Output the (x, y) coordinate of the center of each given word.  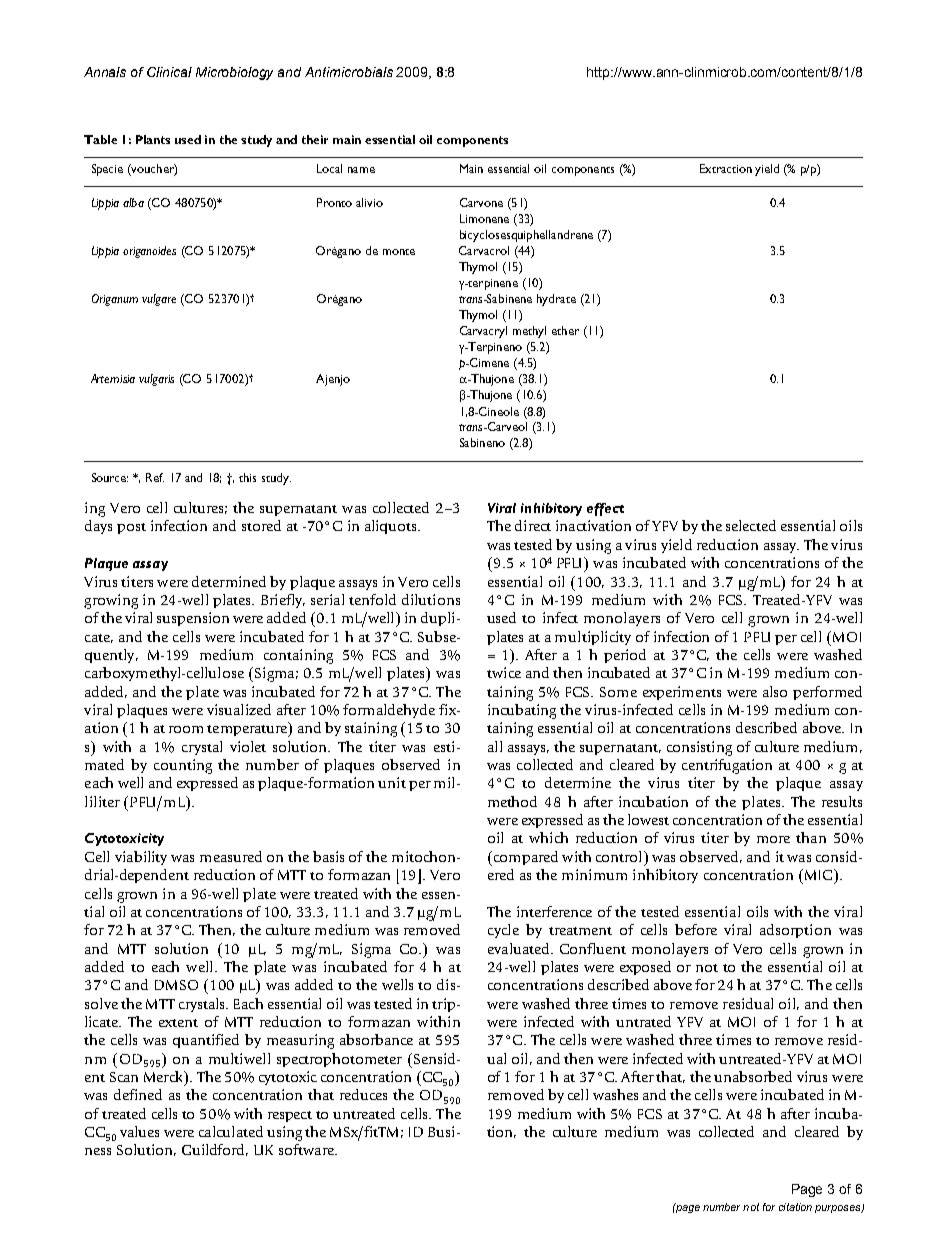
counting (183, 766)
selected (751, 525)
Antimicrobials (349, 72)
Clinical (169, 72)
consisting (699, 748)
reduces (363, 1094)
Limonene (484, 218)
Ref (155, 477)
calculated (231, 1131)
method (512, 801)
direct (533, 525)
